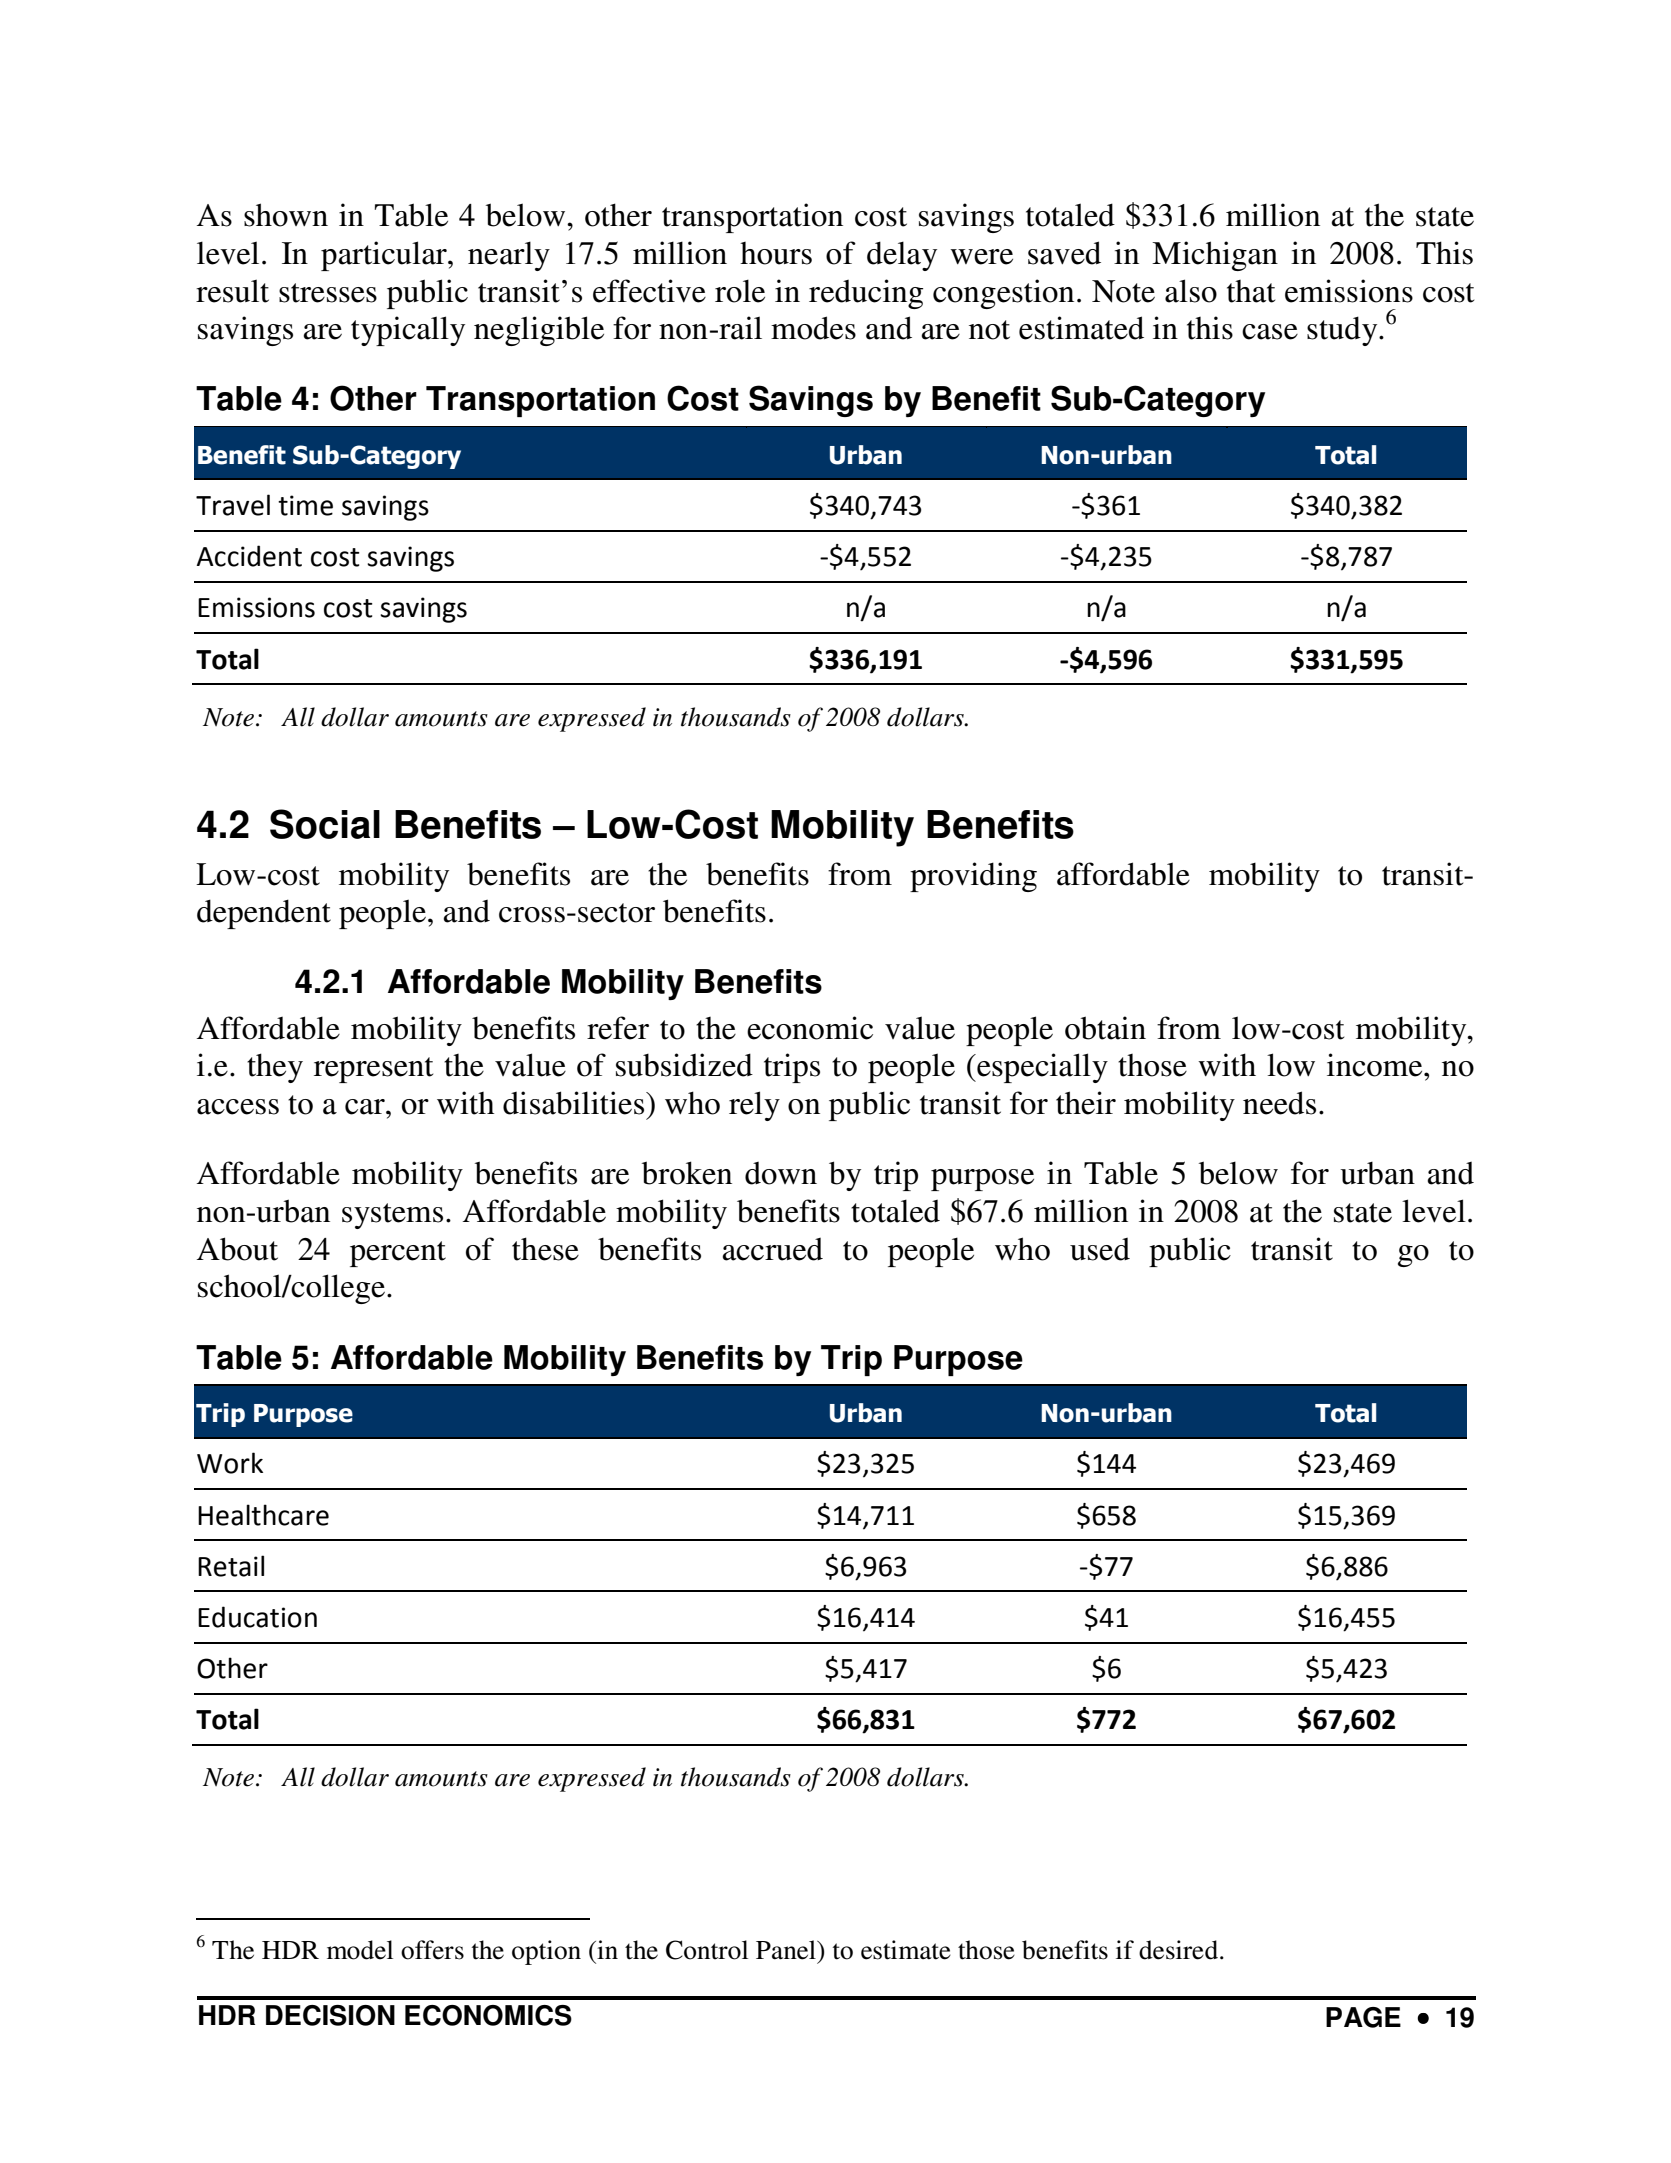 Image resolution: width=1671 pixels, height=2163 pixels. What do you see at coordinates (360, 1950) in the screenshot?
I see `model` at bounding box center [360, 1950].
